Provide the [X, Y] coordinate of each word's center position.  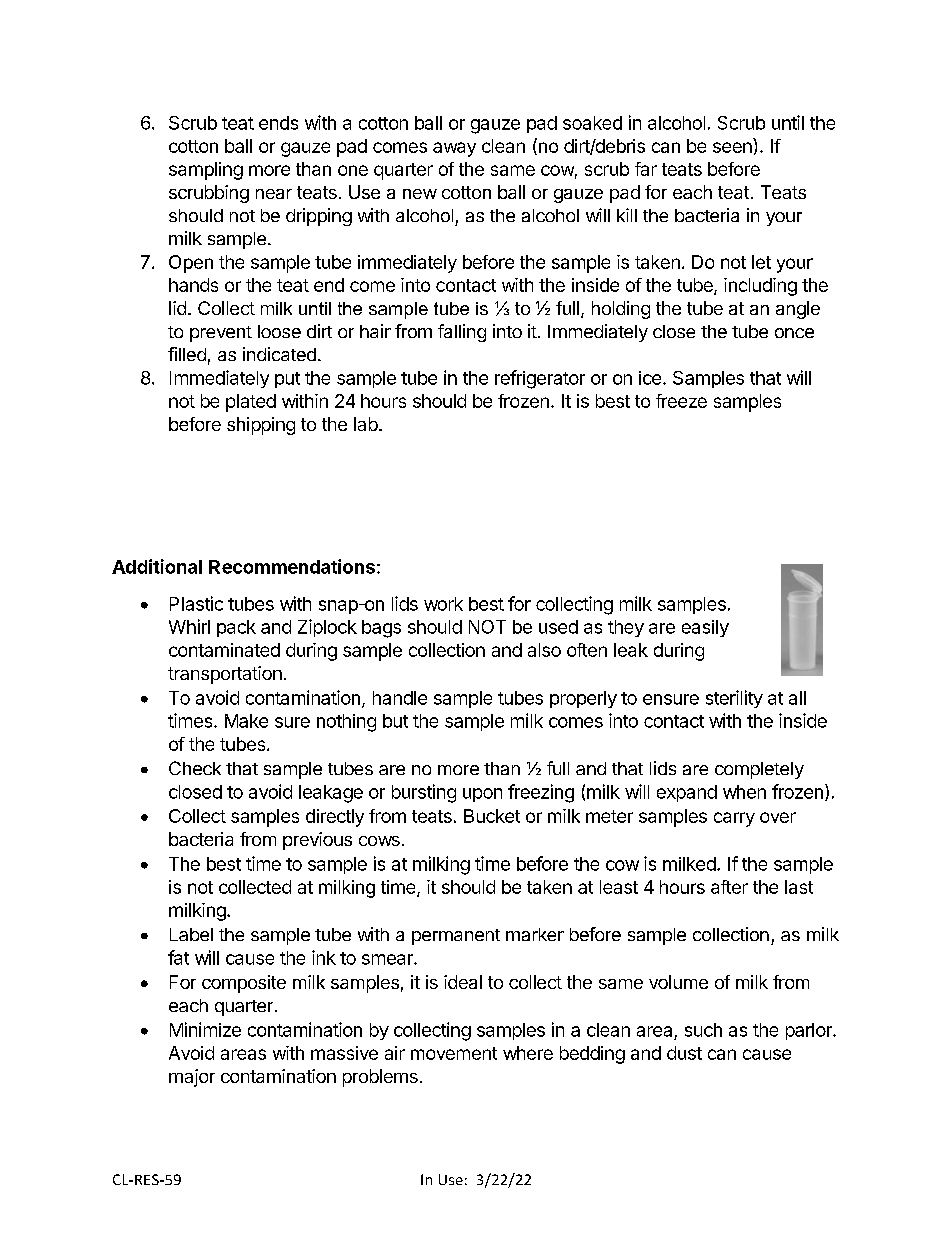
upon [482, 795]
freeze [681, 401]
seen [732, 147]
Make [246, 721]
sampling [206, 171]
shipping [261, 426]
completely [759, 770]
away [454, 149]
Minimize [205, 1029]
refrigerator [540, 379]
